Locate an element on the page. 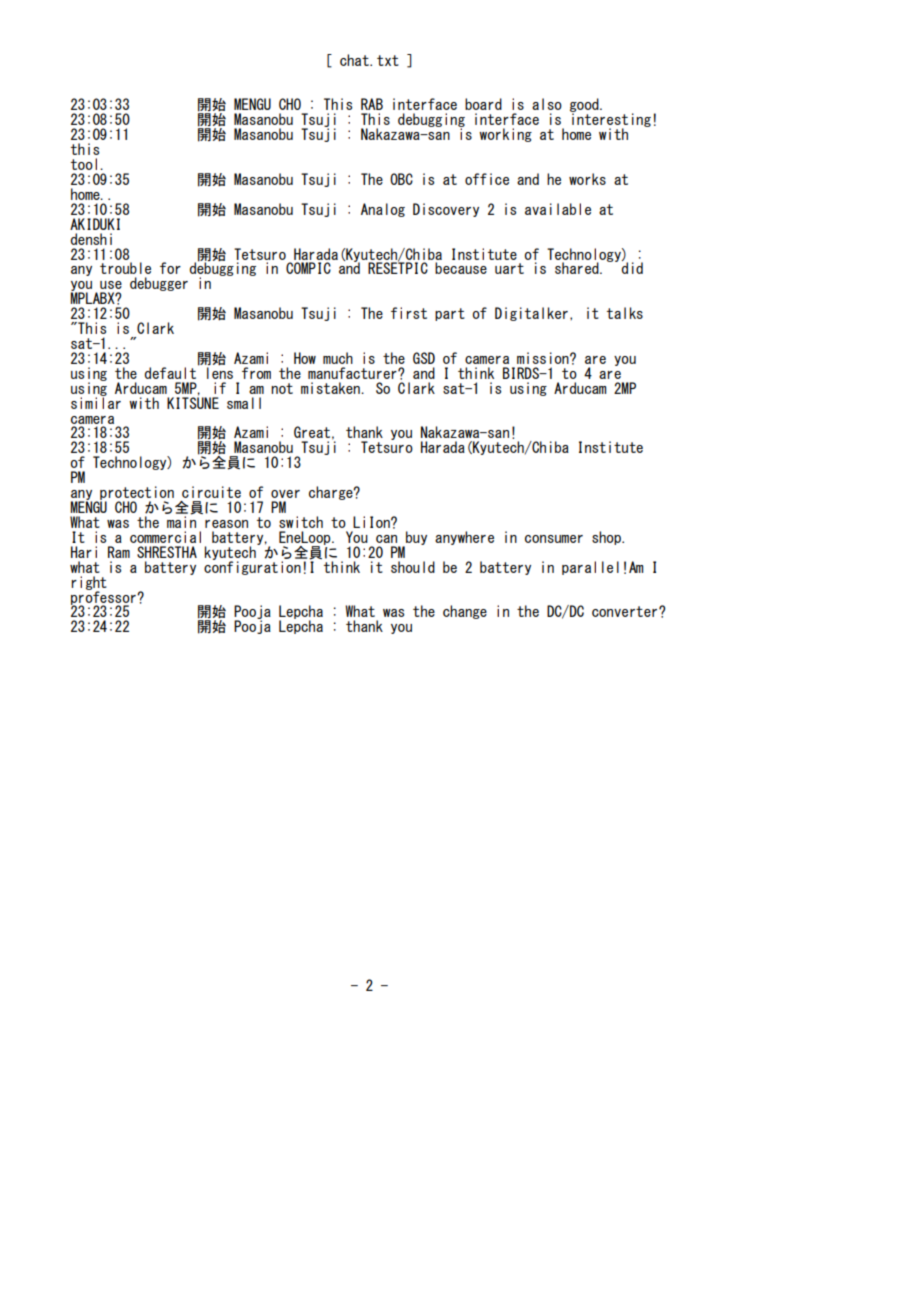  much is located at coordinates (338, 358).
